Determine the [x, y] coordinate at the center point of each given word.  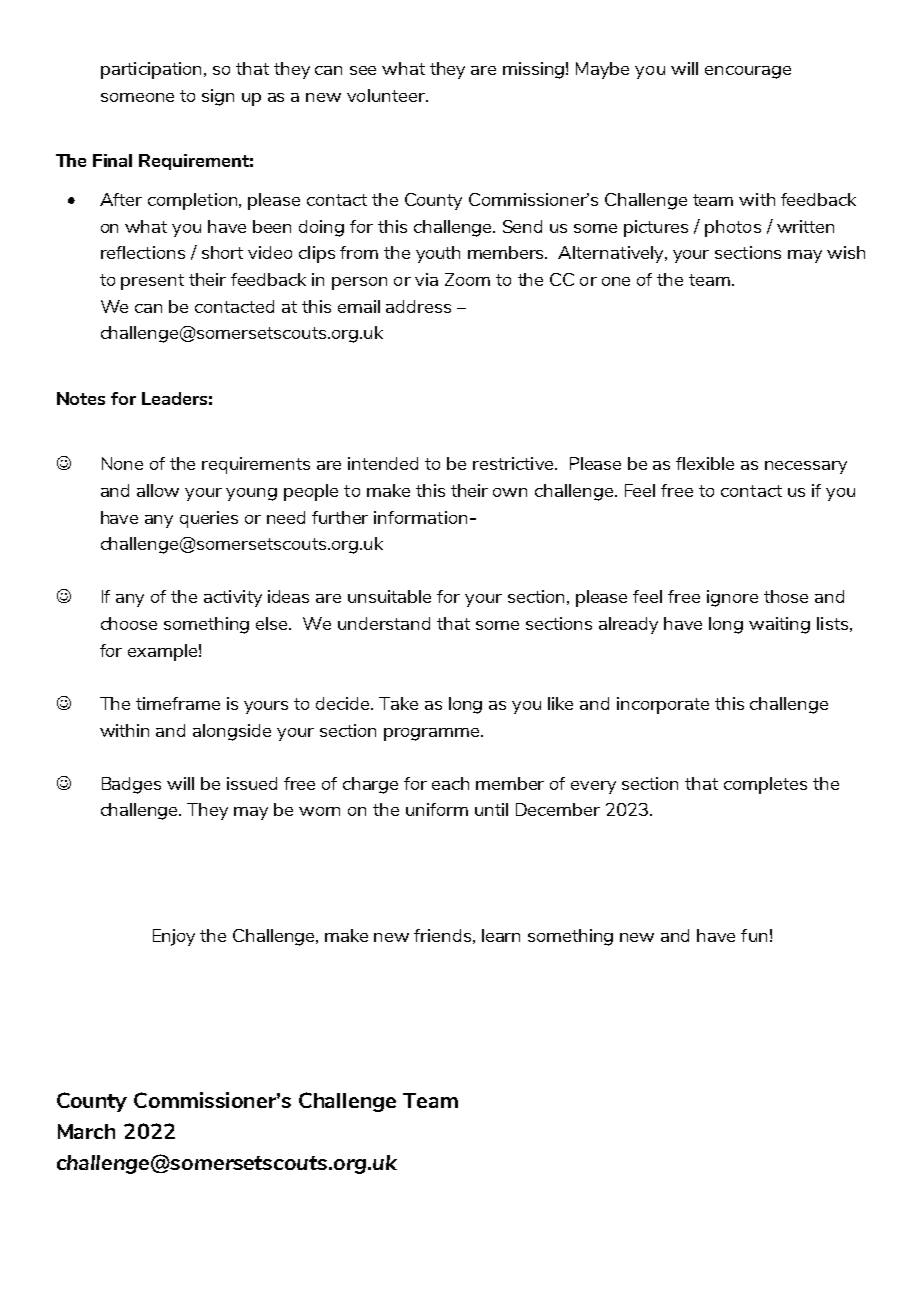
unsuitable [389, 596]
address [418, 306]
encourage [748, 72]
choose [129, 623]
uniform [437, 809]
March [86, 1131]
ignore [732, 598]
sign [218, 97]
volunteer [387, 95]
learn [501, 935]
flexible [705, 463]
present [152, 282]
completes [765, 785]
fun [754, 935]
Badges [131, 785]
